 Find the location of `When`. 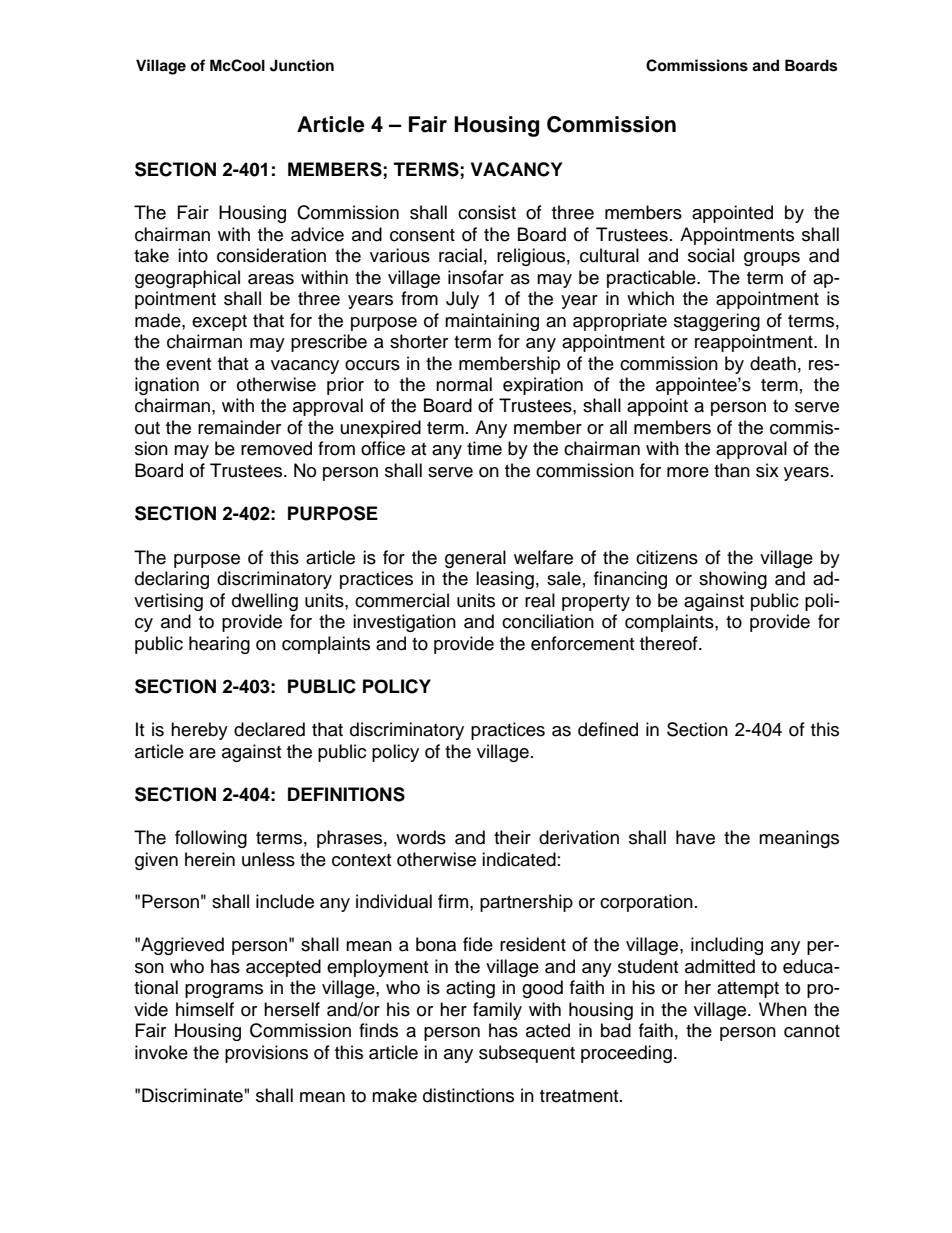

When is located at coordinates (783, 1009).
